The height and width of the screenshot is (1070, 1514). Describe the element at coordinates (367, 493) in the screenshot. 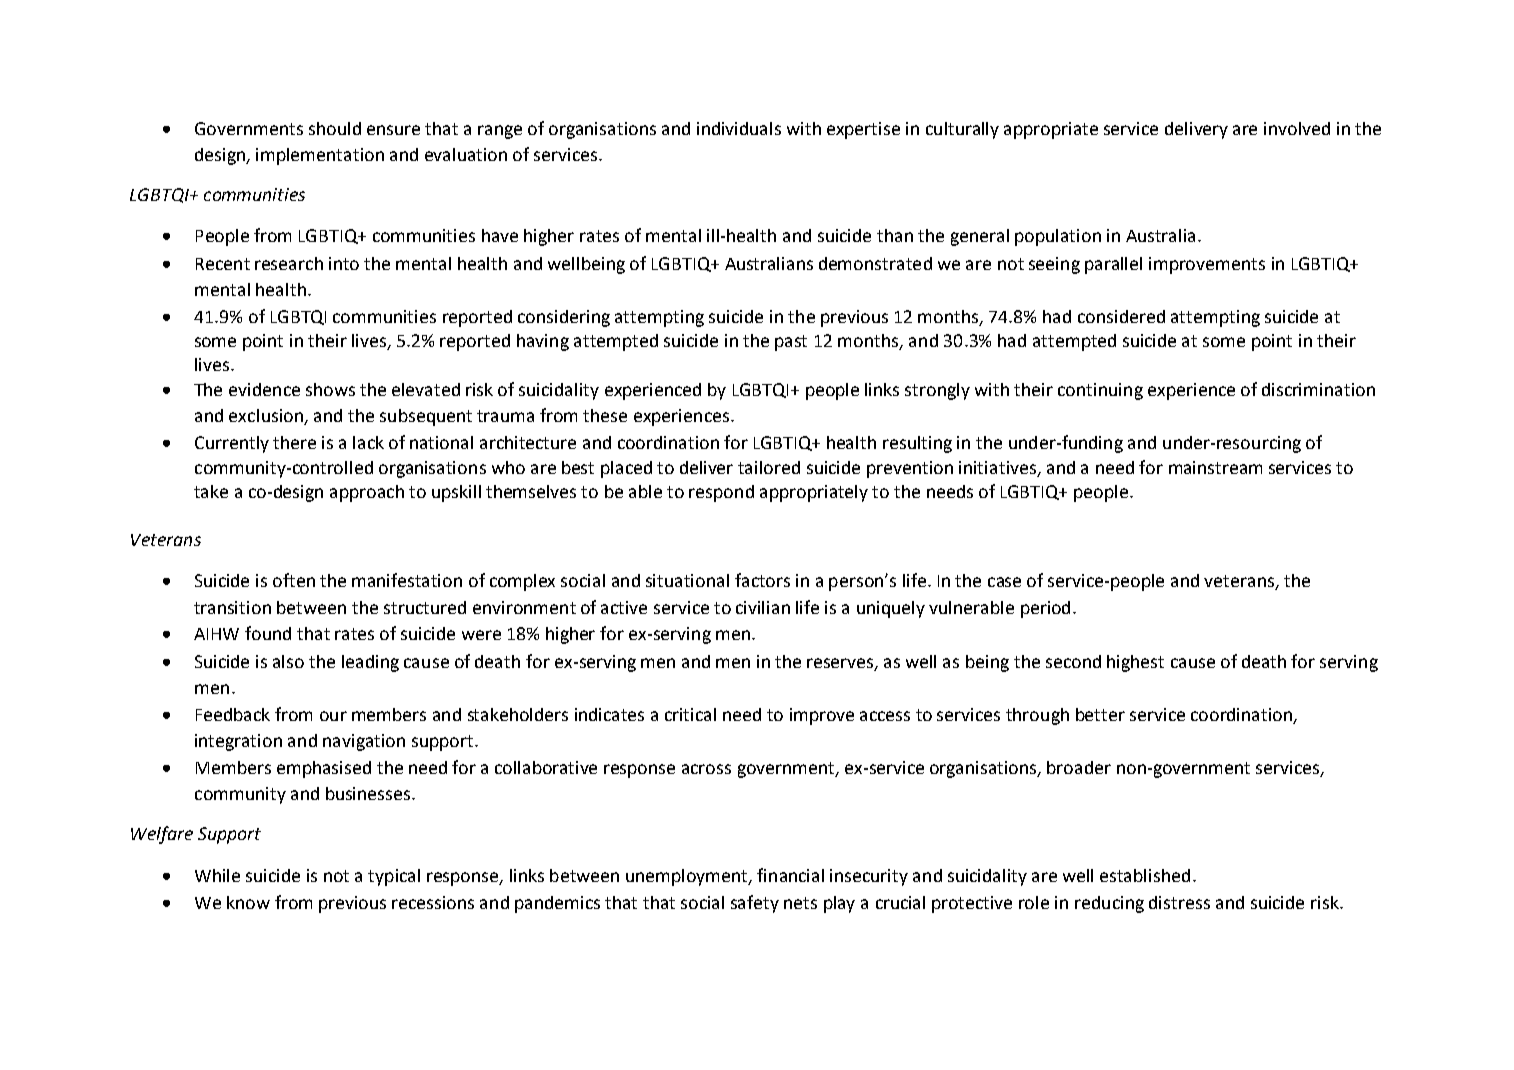

I see `approach` at that location.
